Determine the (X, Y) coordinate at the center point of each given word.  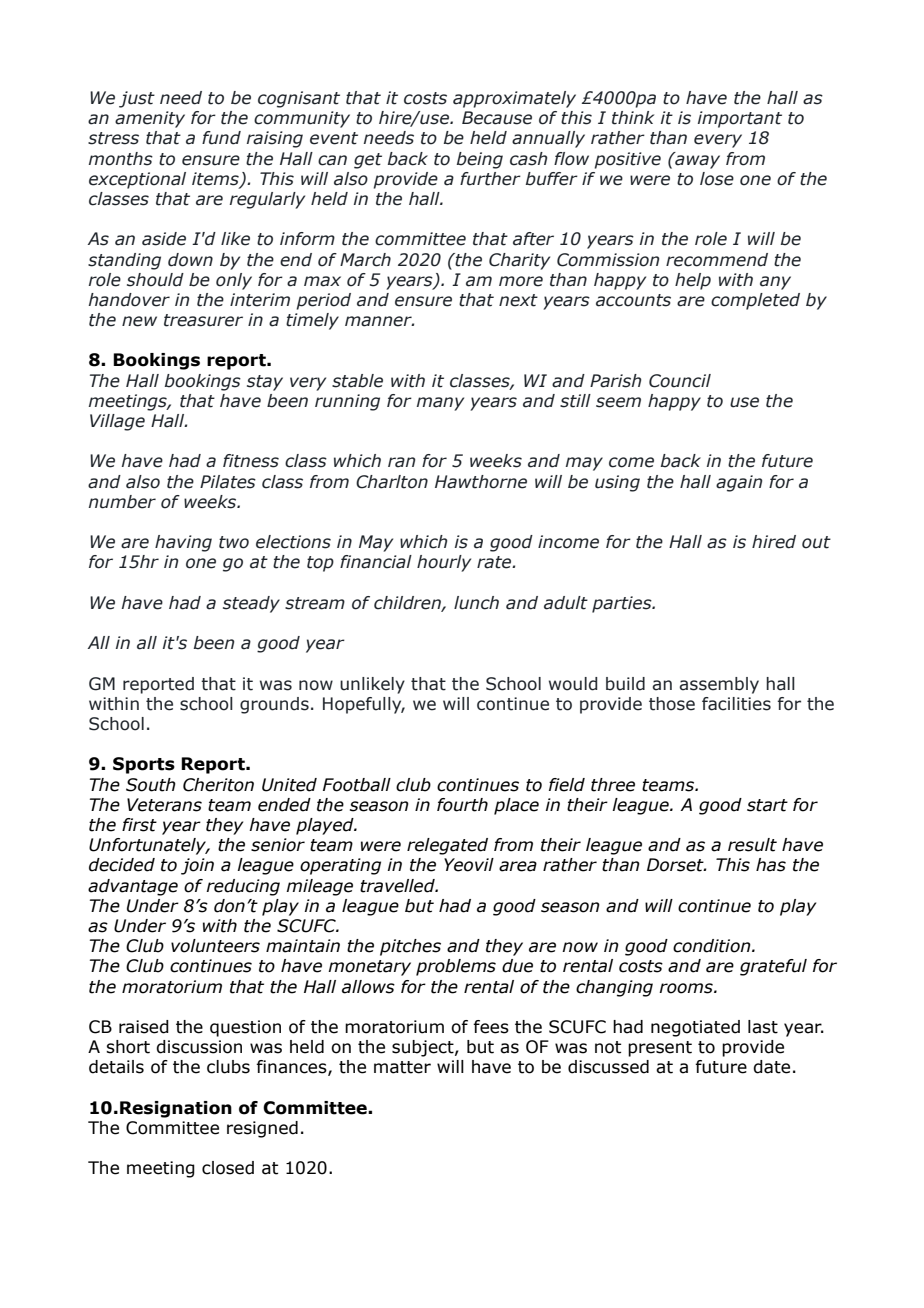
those (672, 704)
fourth (462, 805)
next (518, 300)
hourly (444, 563)
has (771, 865)
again (739, 483)
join (197, 866)
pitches (410, 947)
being (480, 160)
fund (221, 138)
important (740, 119)
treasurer (203, 320)
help (693, 281)
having (183, 543)
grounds (274, 705)
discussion (199, 1047)
